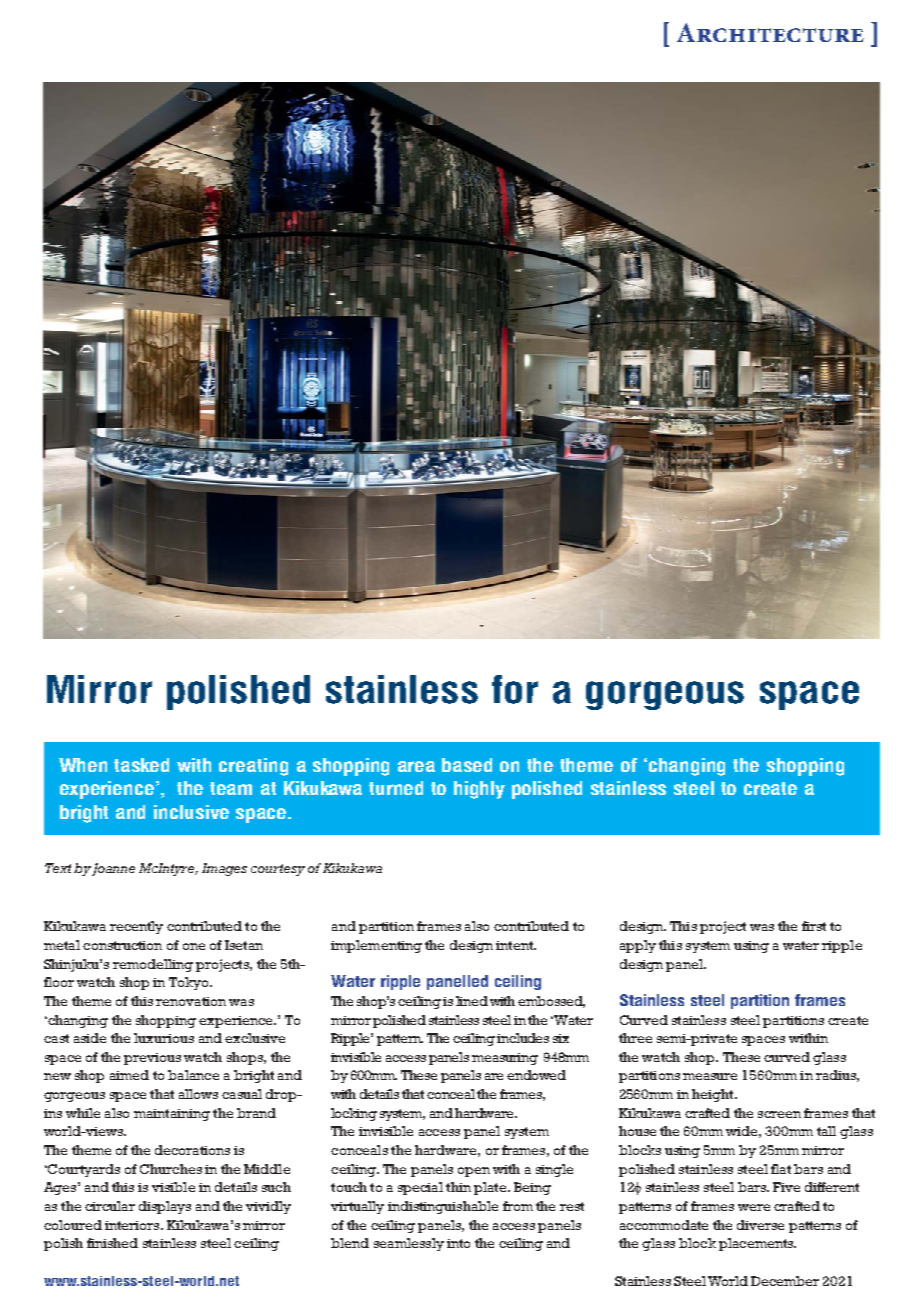  Describe the element at coordinates (479, 790) in the page. I see `highly` at that location.
